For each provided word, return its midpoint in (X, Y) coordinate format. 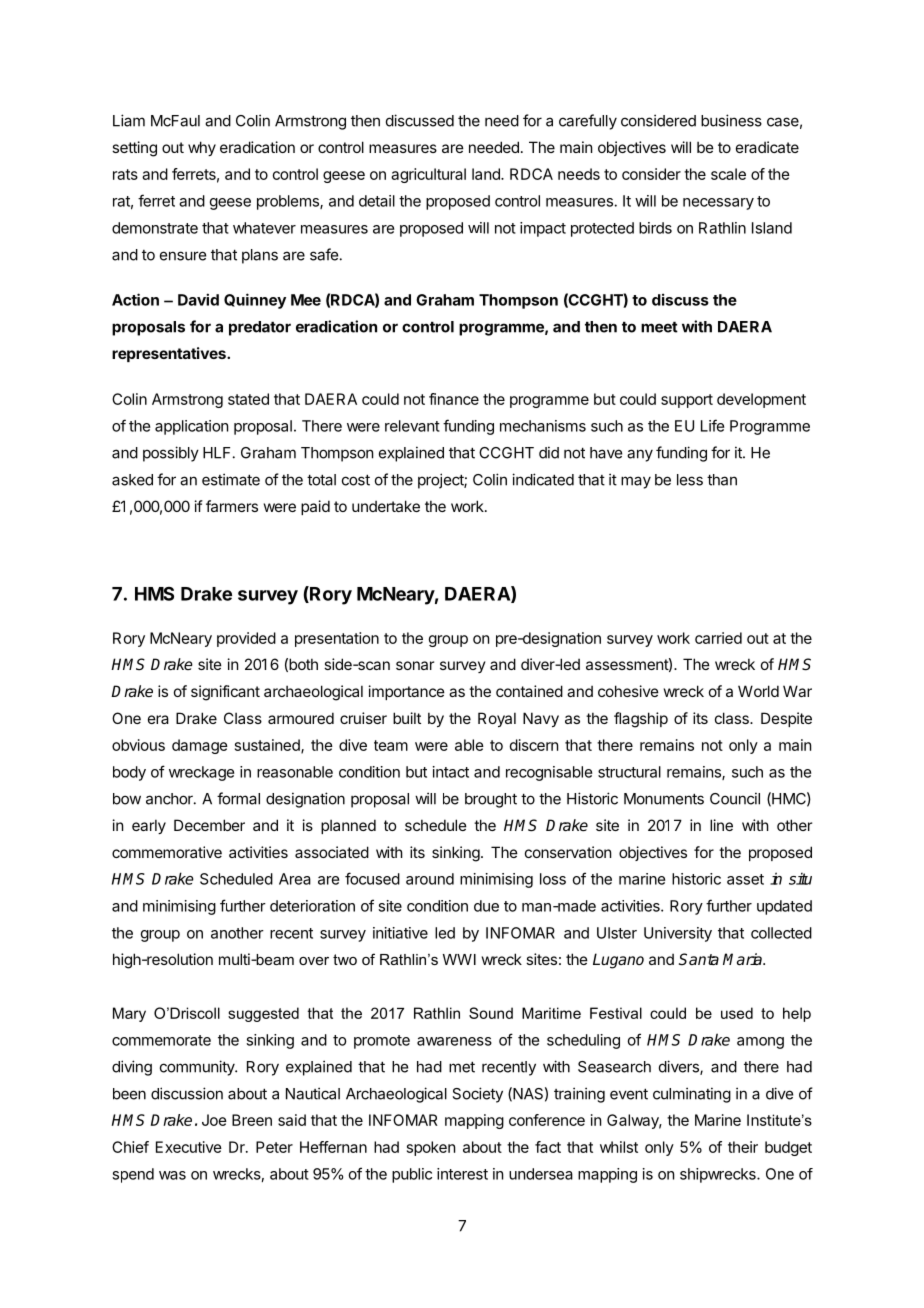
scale (728, 174)
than (722, 480)
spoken (431, 1148)
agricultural (428, 175)
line (721, 825)
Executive (189, 1147)
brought (491, 800)
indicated (543, 479)
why (202, 148)
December (209, 825)
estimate (231, 479)
